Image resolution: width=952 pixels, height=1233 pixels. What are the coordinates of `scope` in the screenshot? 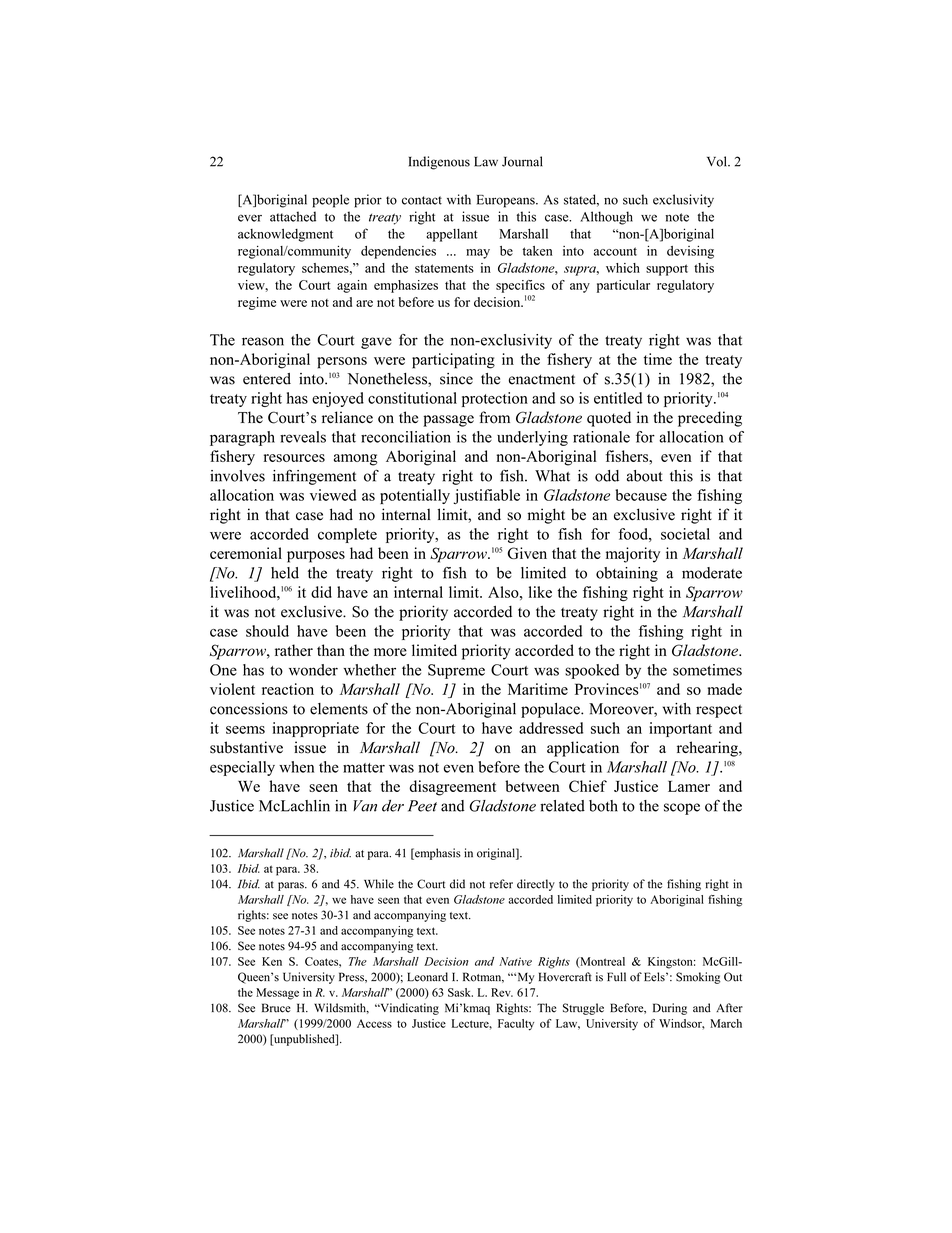 It's located at (682, 809).
